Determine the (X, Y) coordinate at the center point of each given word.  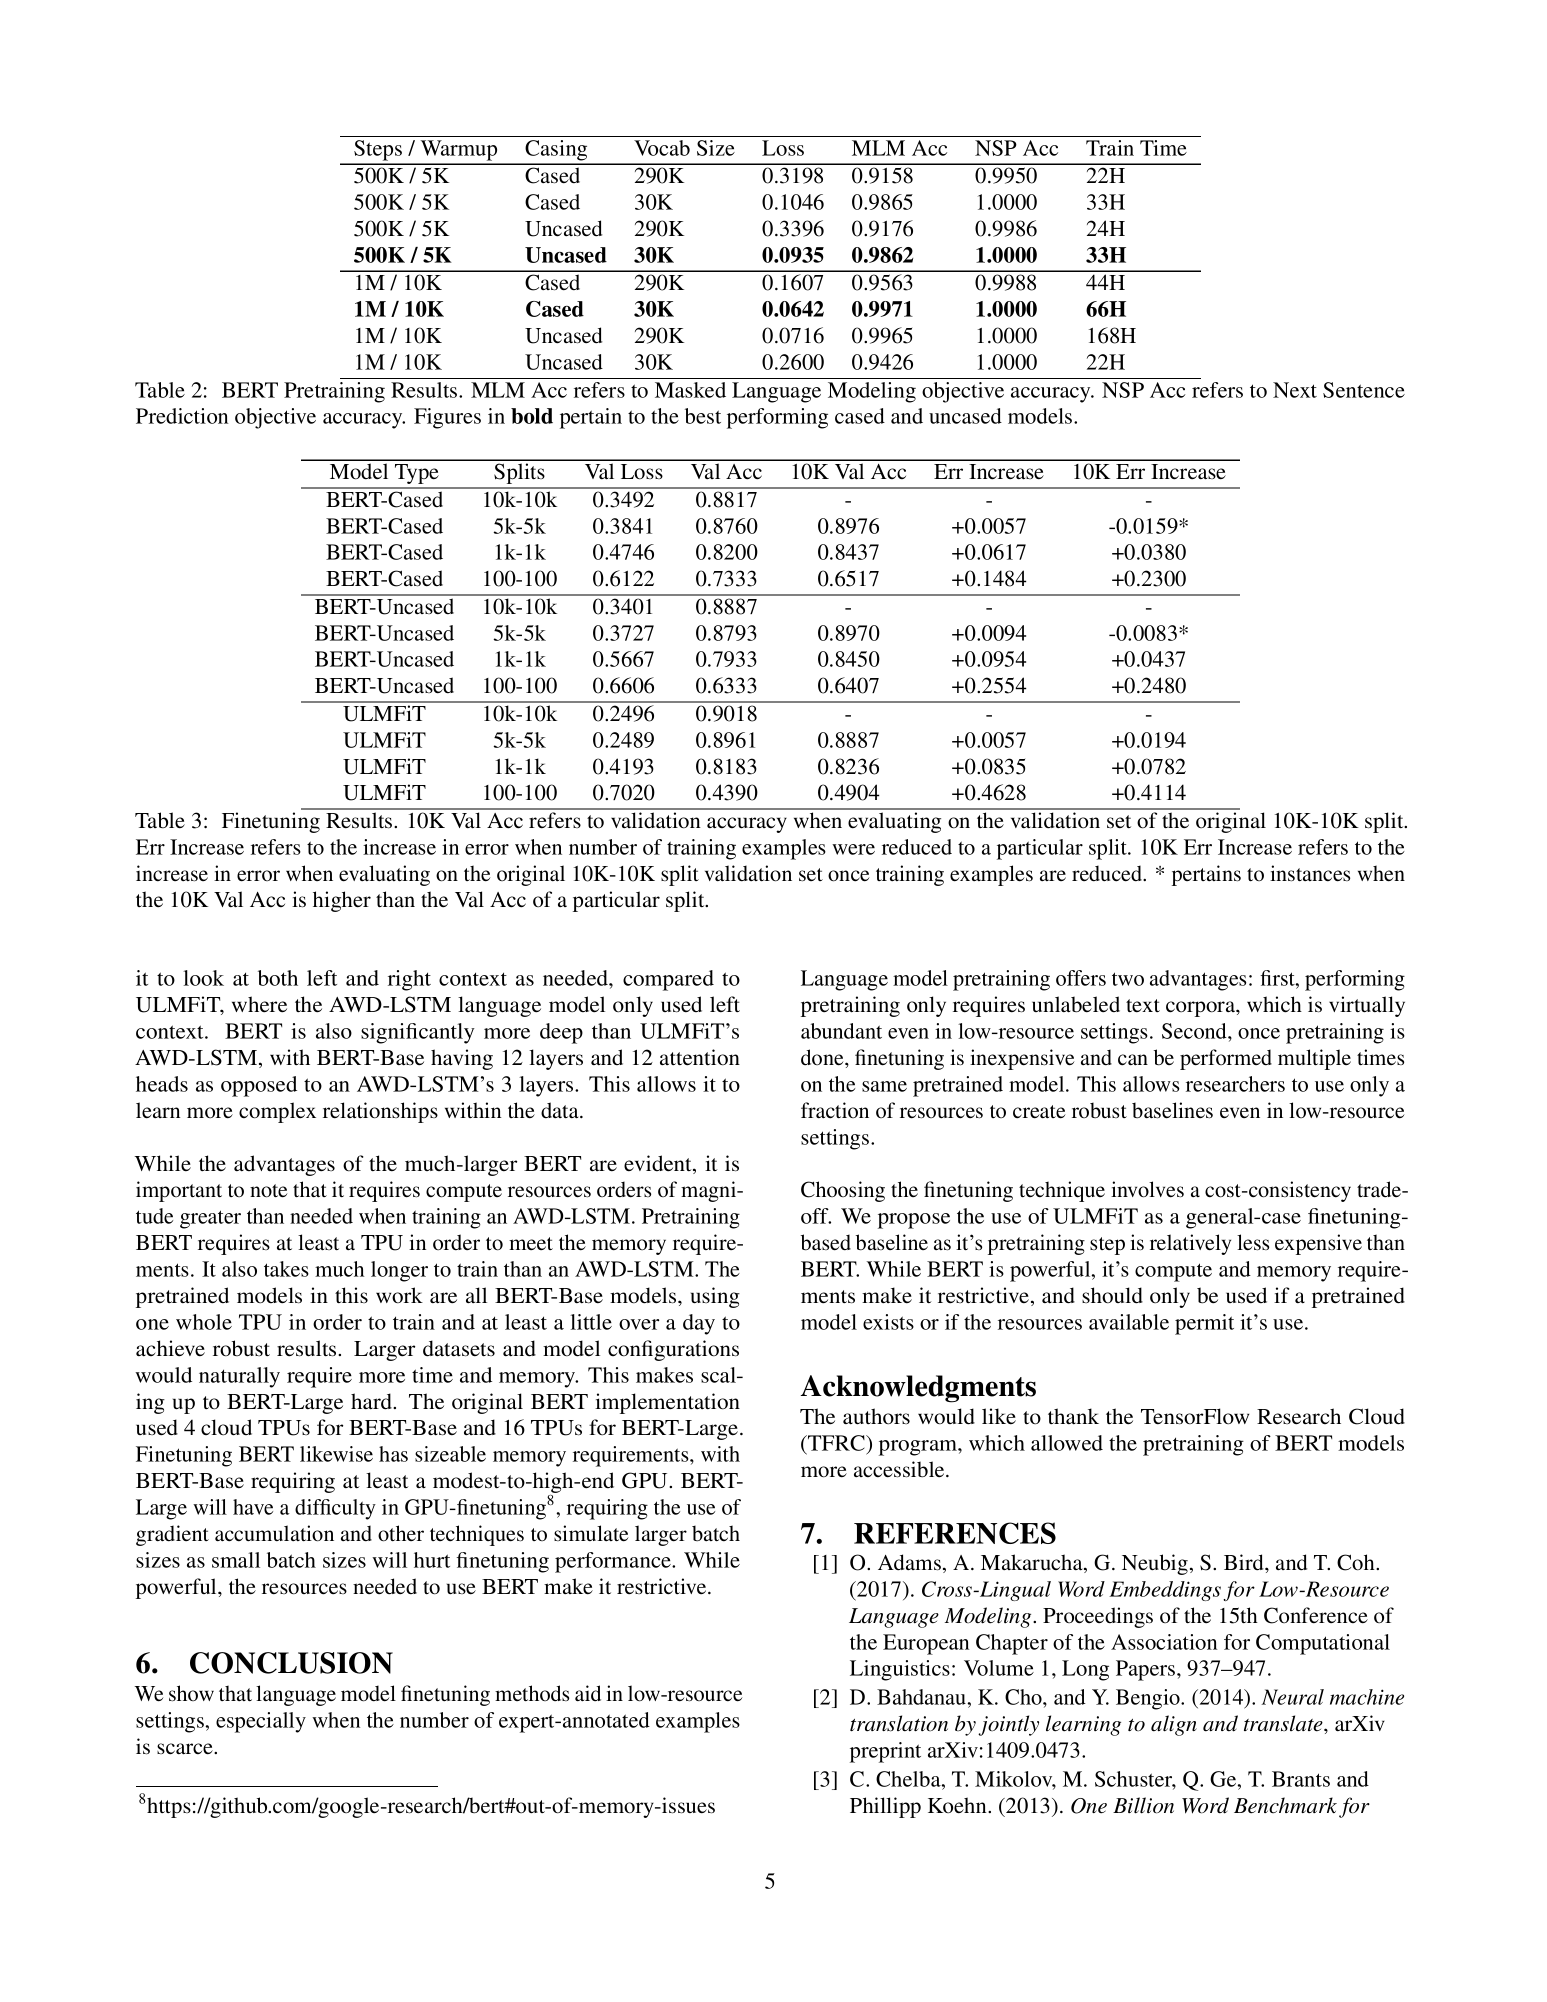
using (715, 1297)
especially (261, 1722)
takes (286, 1269)
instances (1310, 873)
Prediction (182, 416)
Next (1295, 390)
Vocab (662, 148)
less (1253, 1242)
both (278, 978)
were (853, 849)
